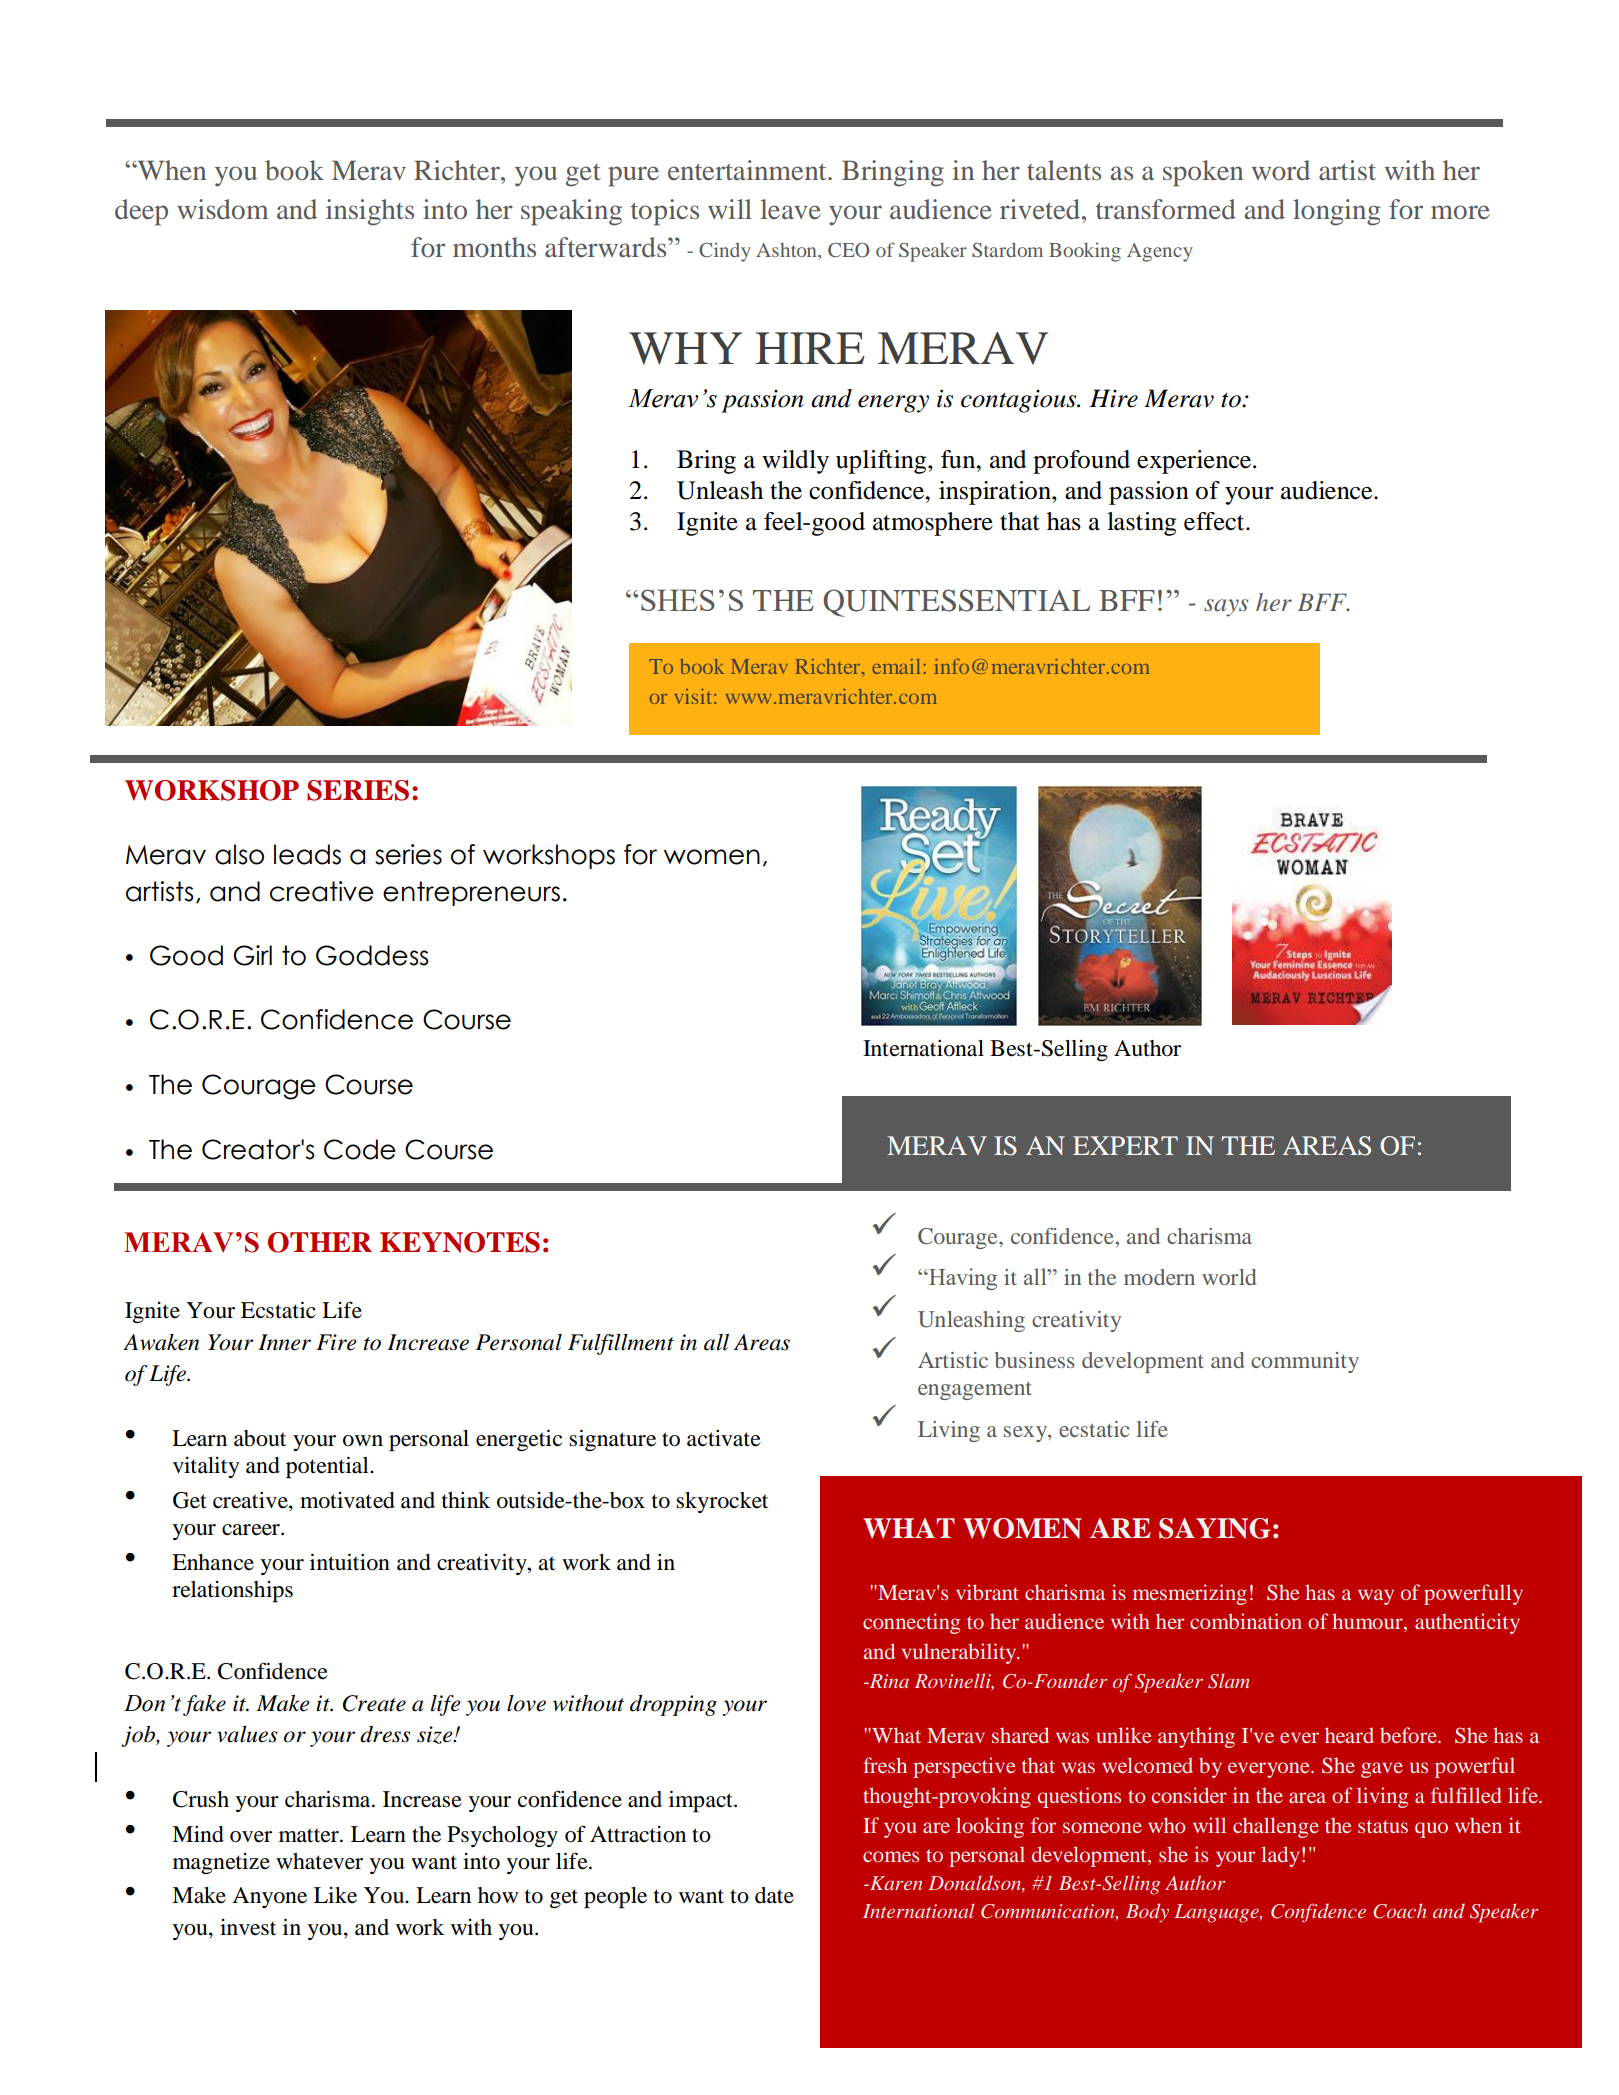 The width and height of the screenshot is (1619, 2095). I want to click on leads, so click(307, 854).
